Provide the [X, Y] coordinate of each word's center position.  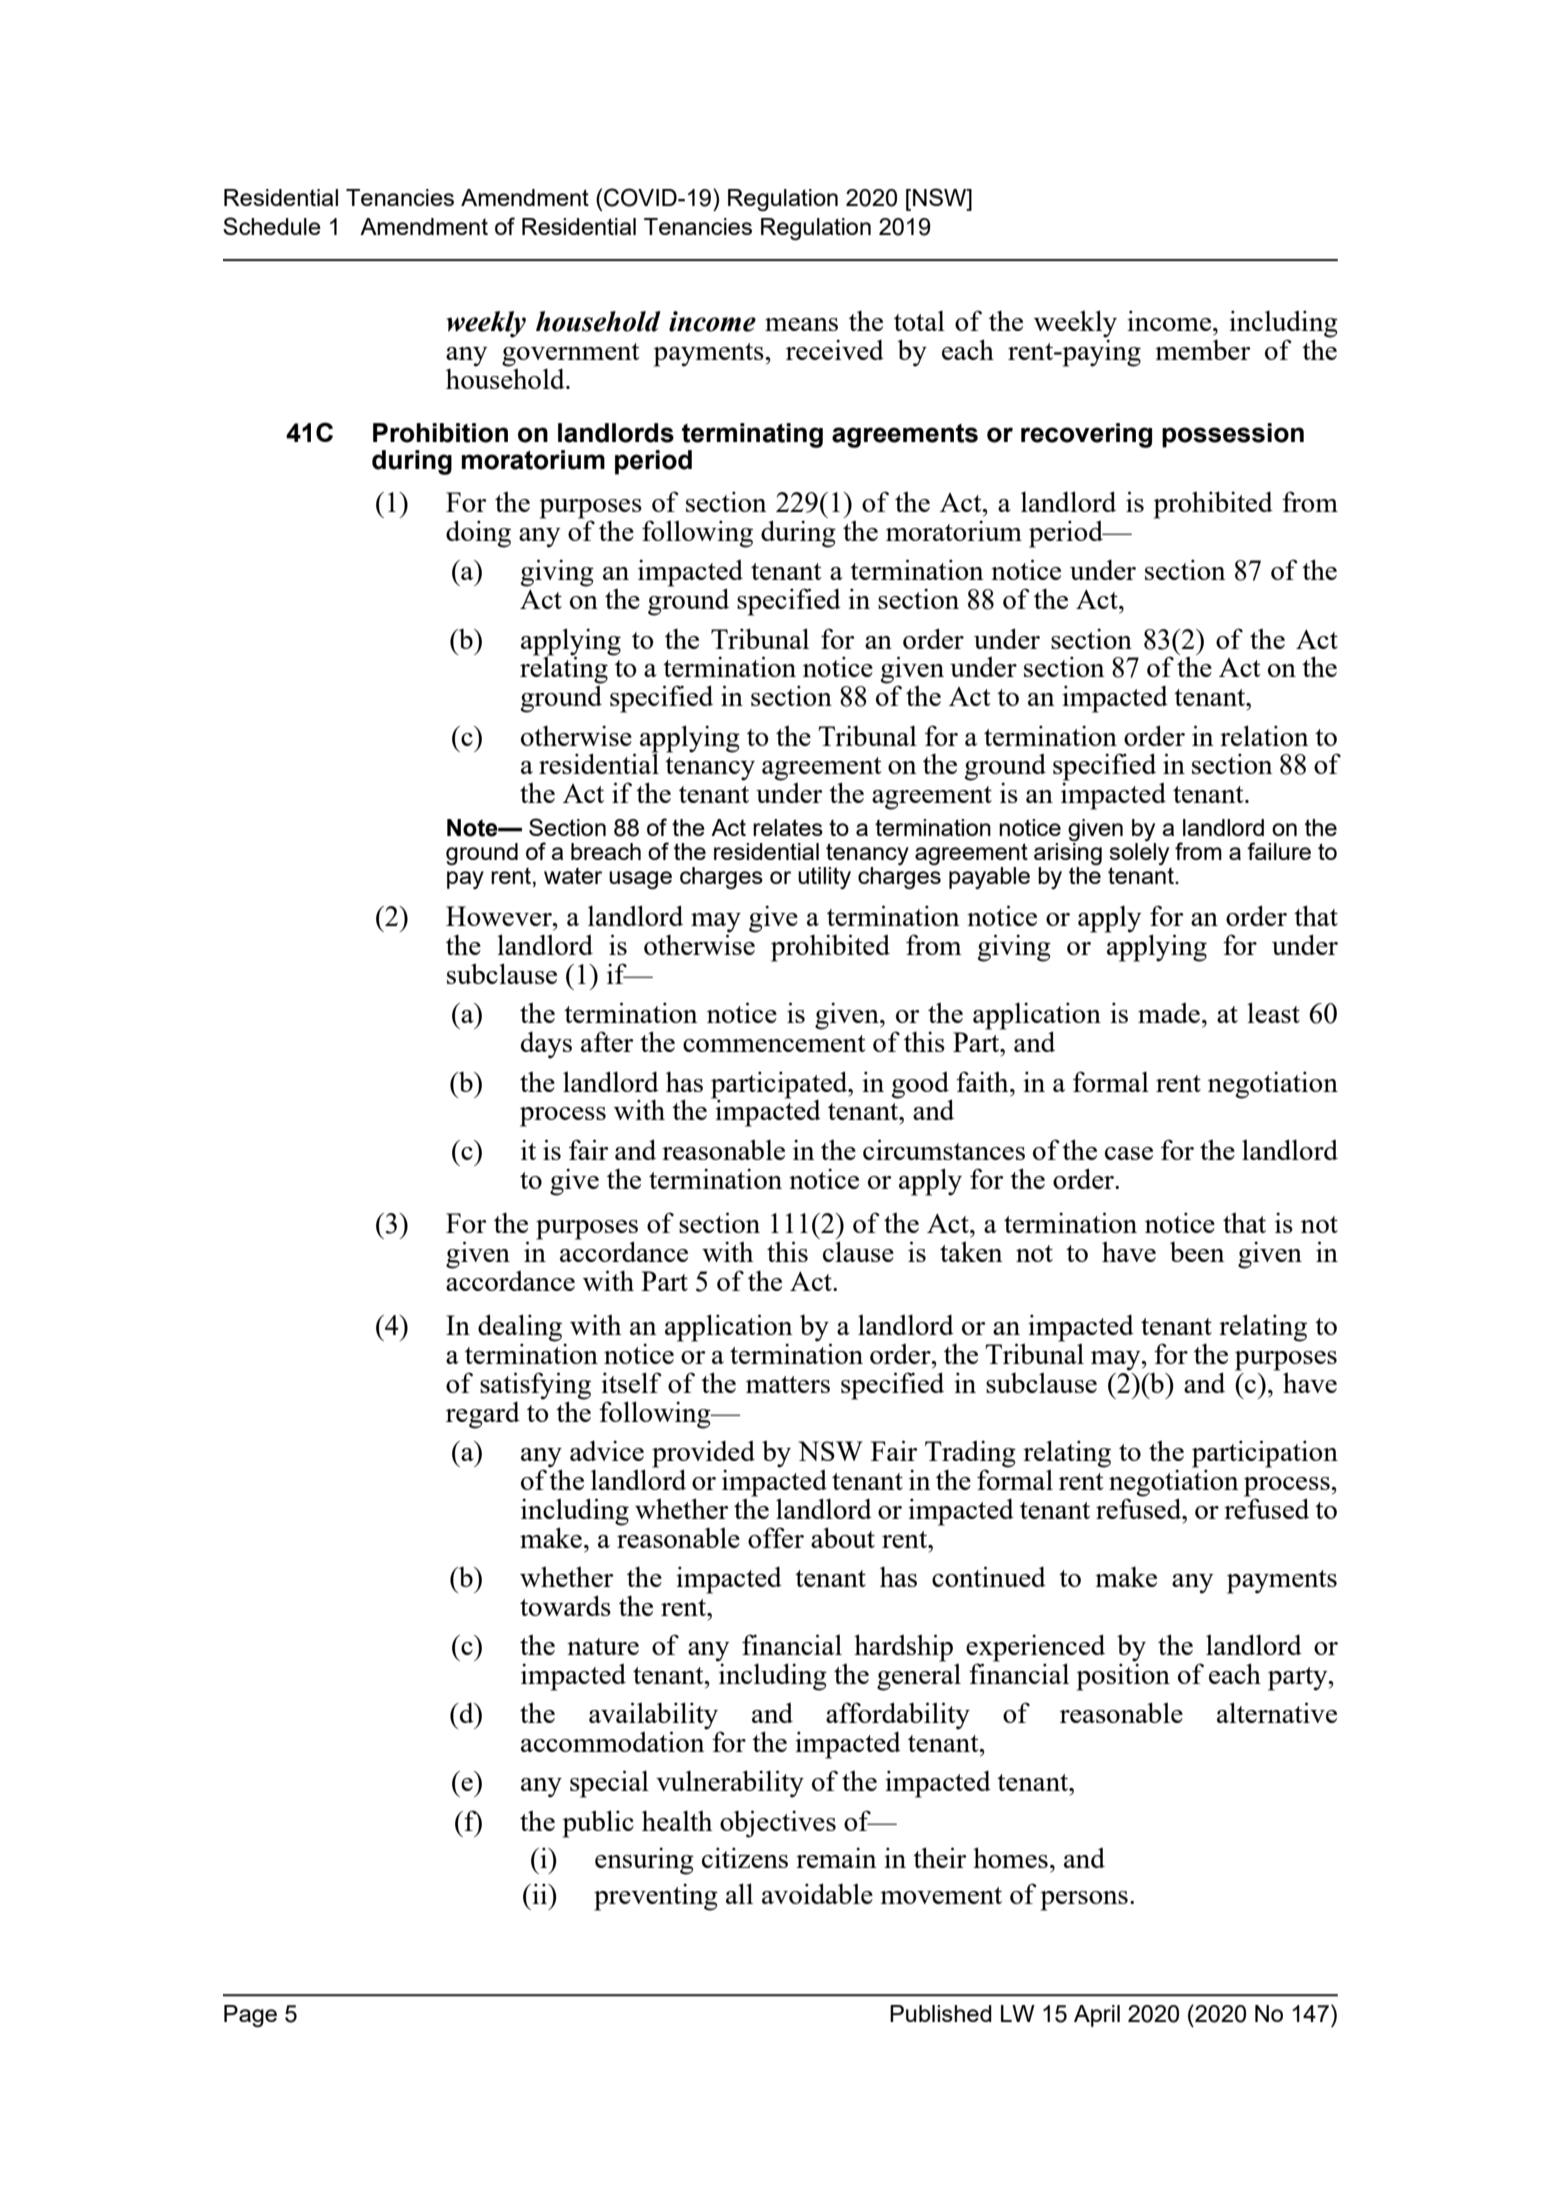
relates [788, 827]
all [739, 1893]
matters [788, 1384]
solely [1139, 852]
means [801, 324]
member [1203, 350]
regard [483, 1415]
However [500, 916]
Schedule [272, 226]
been [1197, 1252]
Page [250, 2016]
